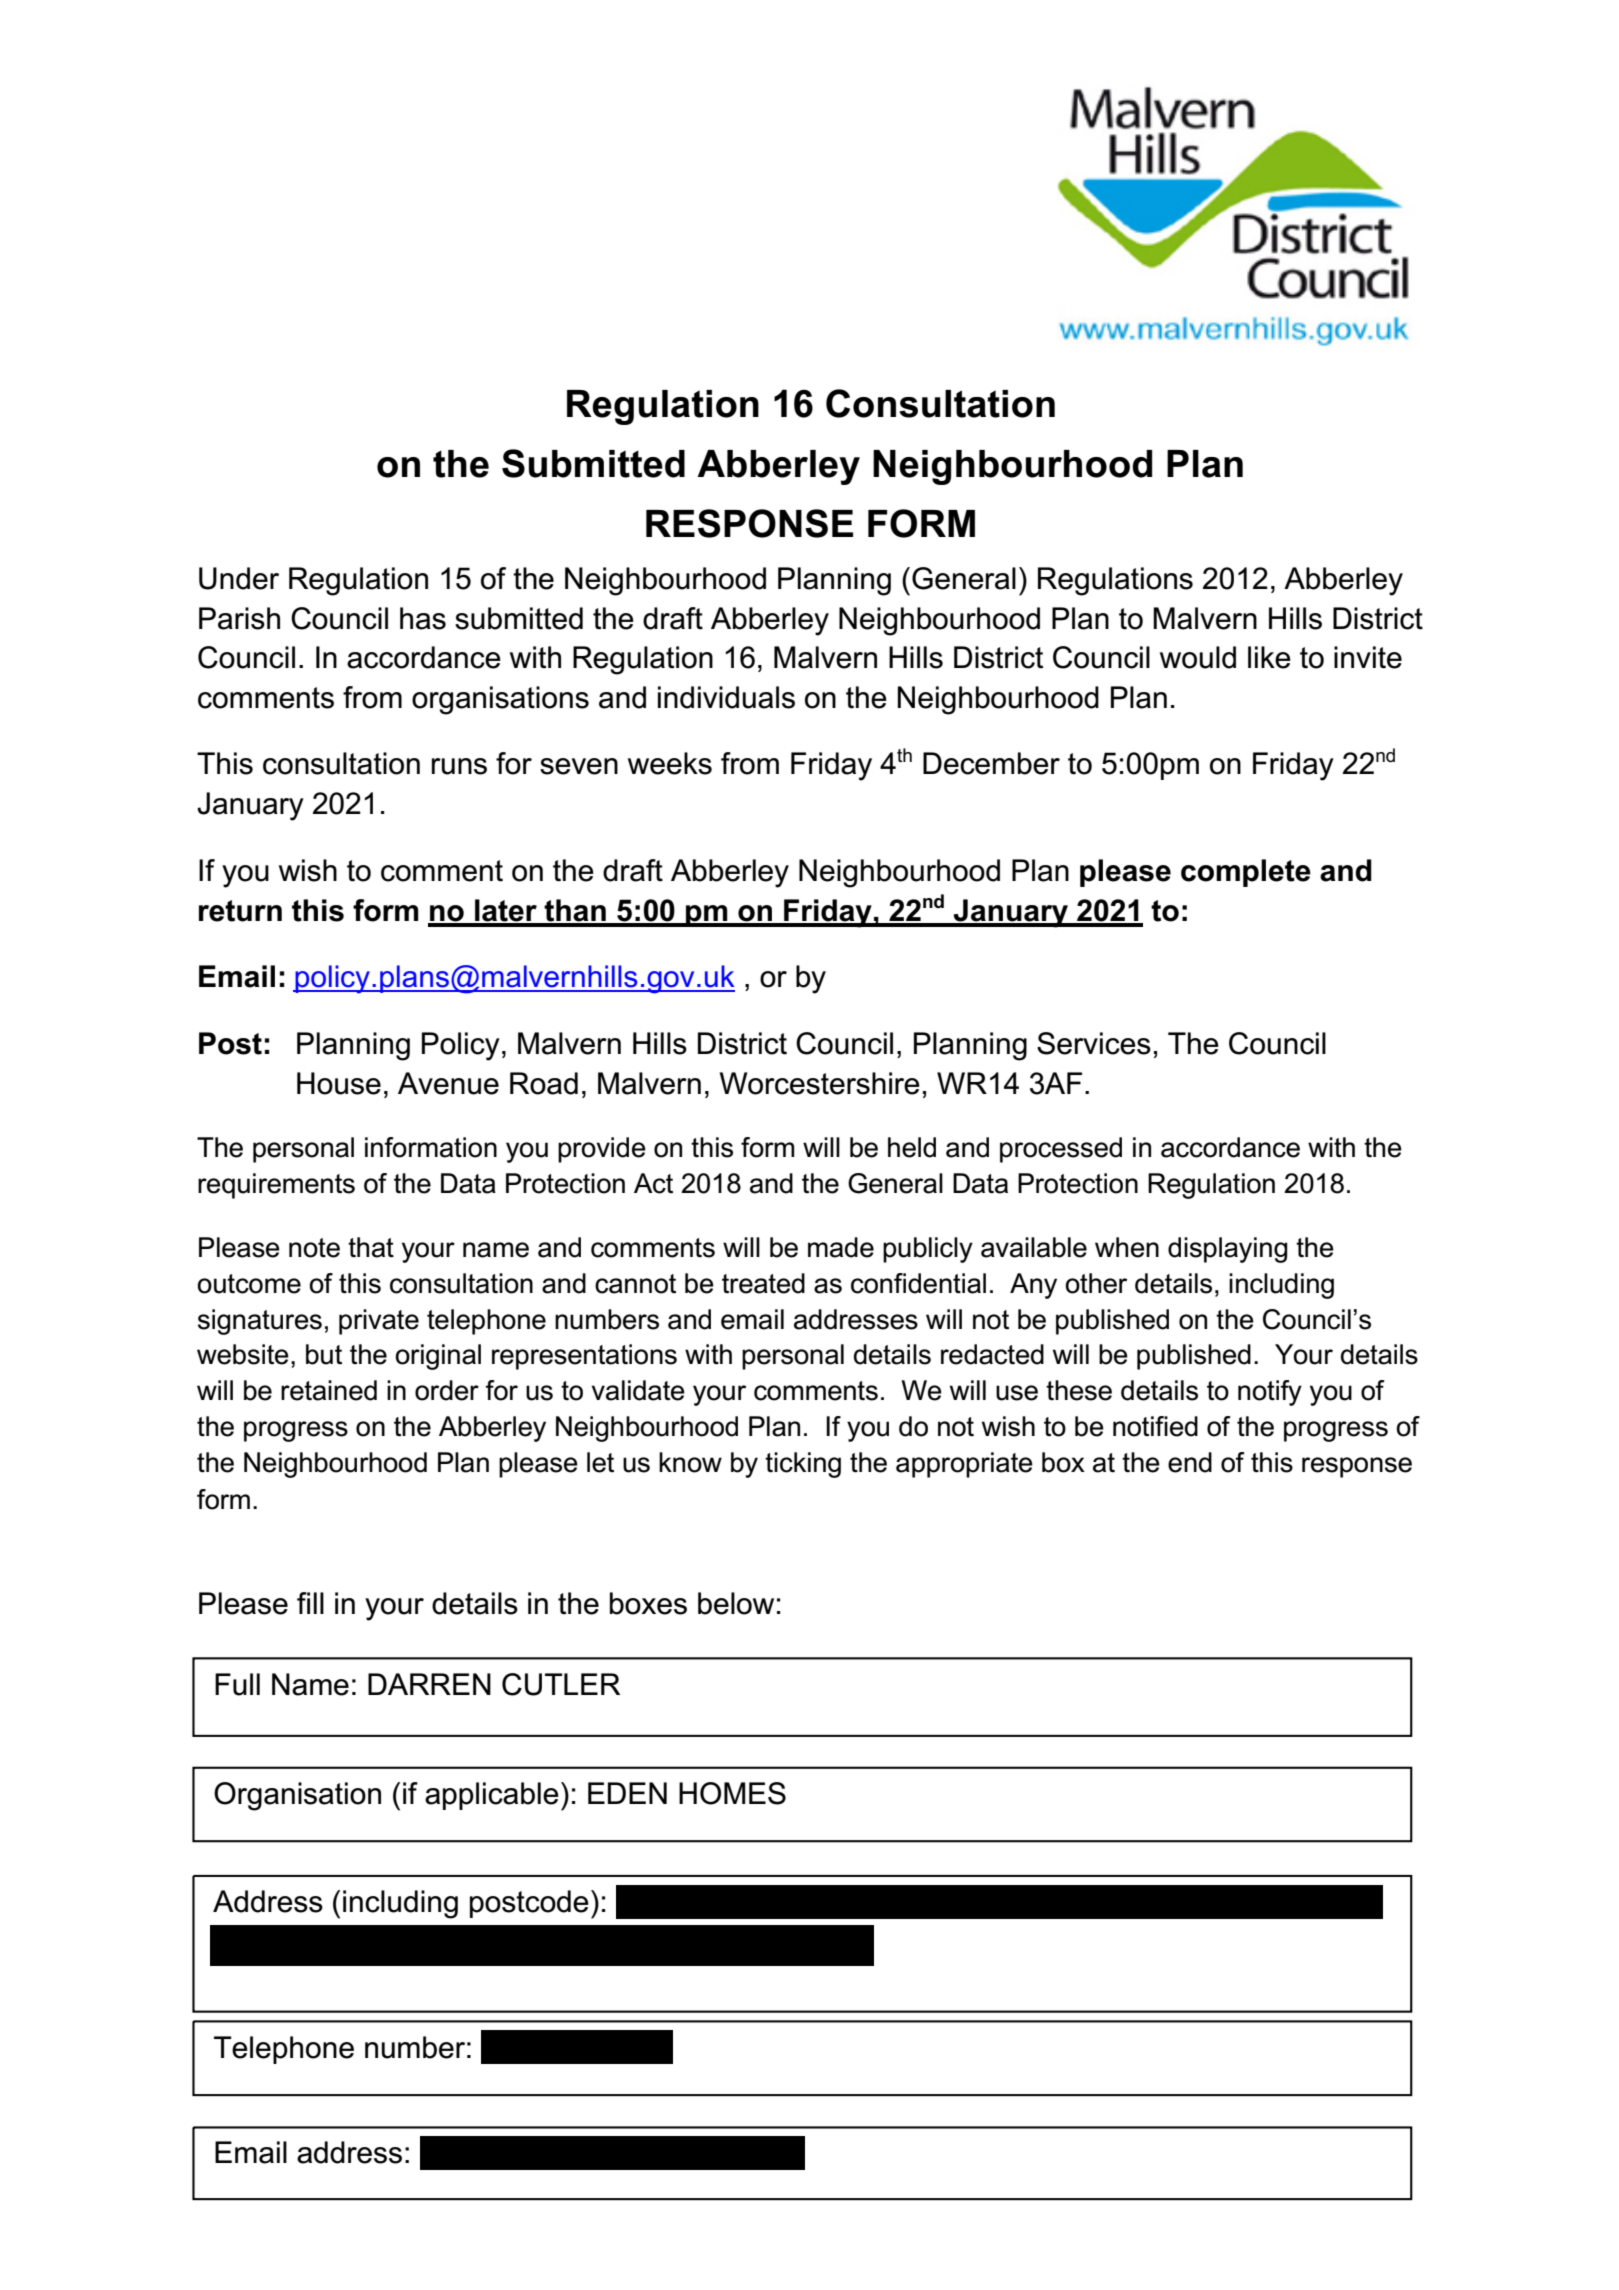 Image resolution: width=1619 pixels, height=2290 pixels. What do you see at coordinates (763, 1283) in the screenshot?
I see `treated` at bounding box center [763, 1283].
